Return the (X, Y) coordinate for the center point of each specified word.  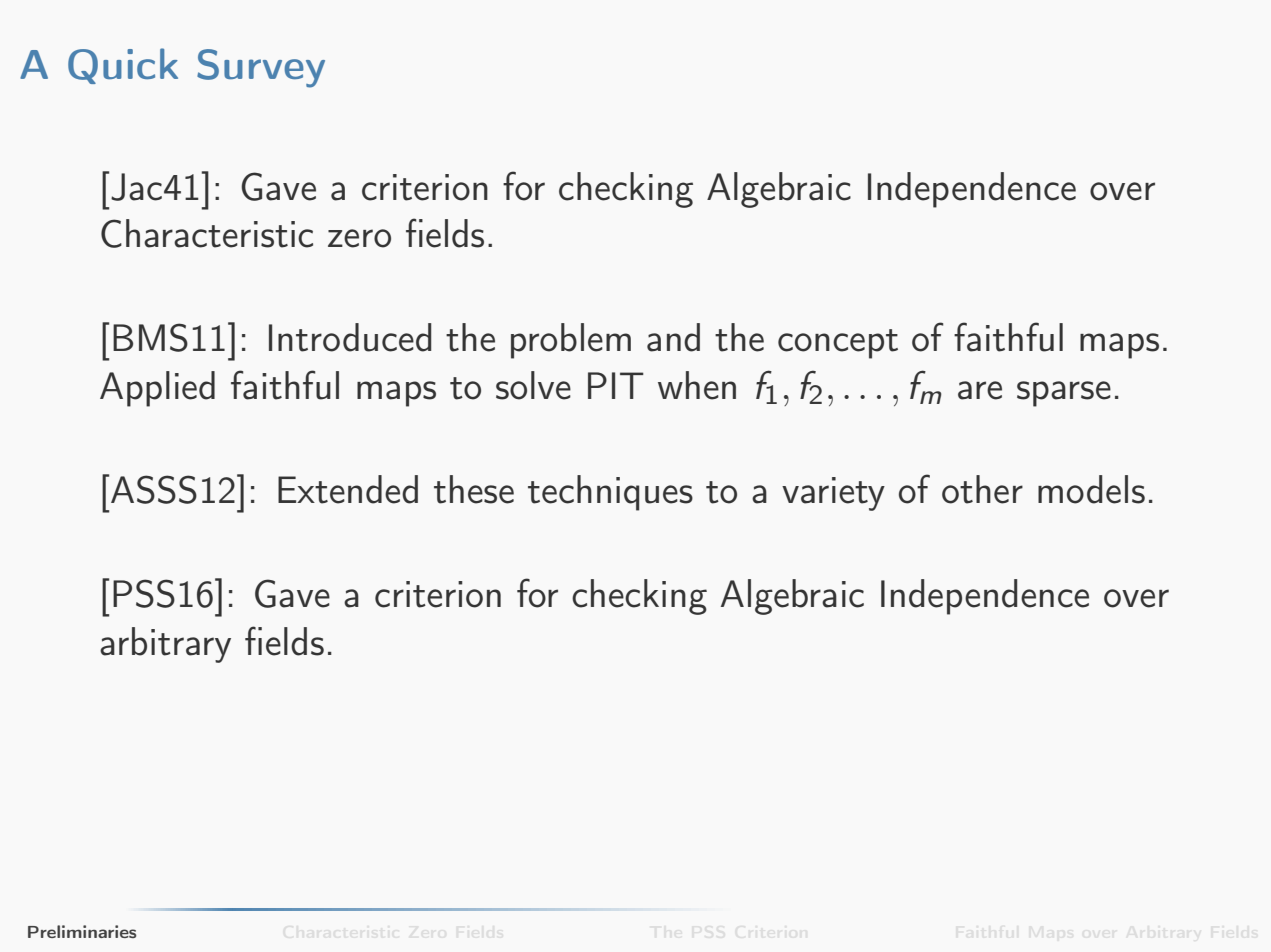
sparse (1064, 394)
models (1091, 489)
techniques (610, 493)
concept (838, 344)
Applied (157, 389)
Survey (261, 68)
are (980, 390)
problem (571, 341)
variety (833, 494)
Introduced (350, 337)
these (474, 489)
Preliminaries (82, 931)
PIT (616, 385)
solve (533, 385)
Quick (123, 66)
